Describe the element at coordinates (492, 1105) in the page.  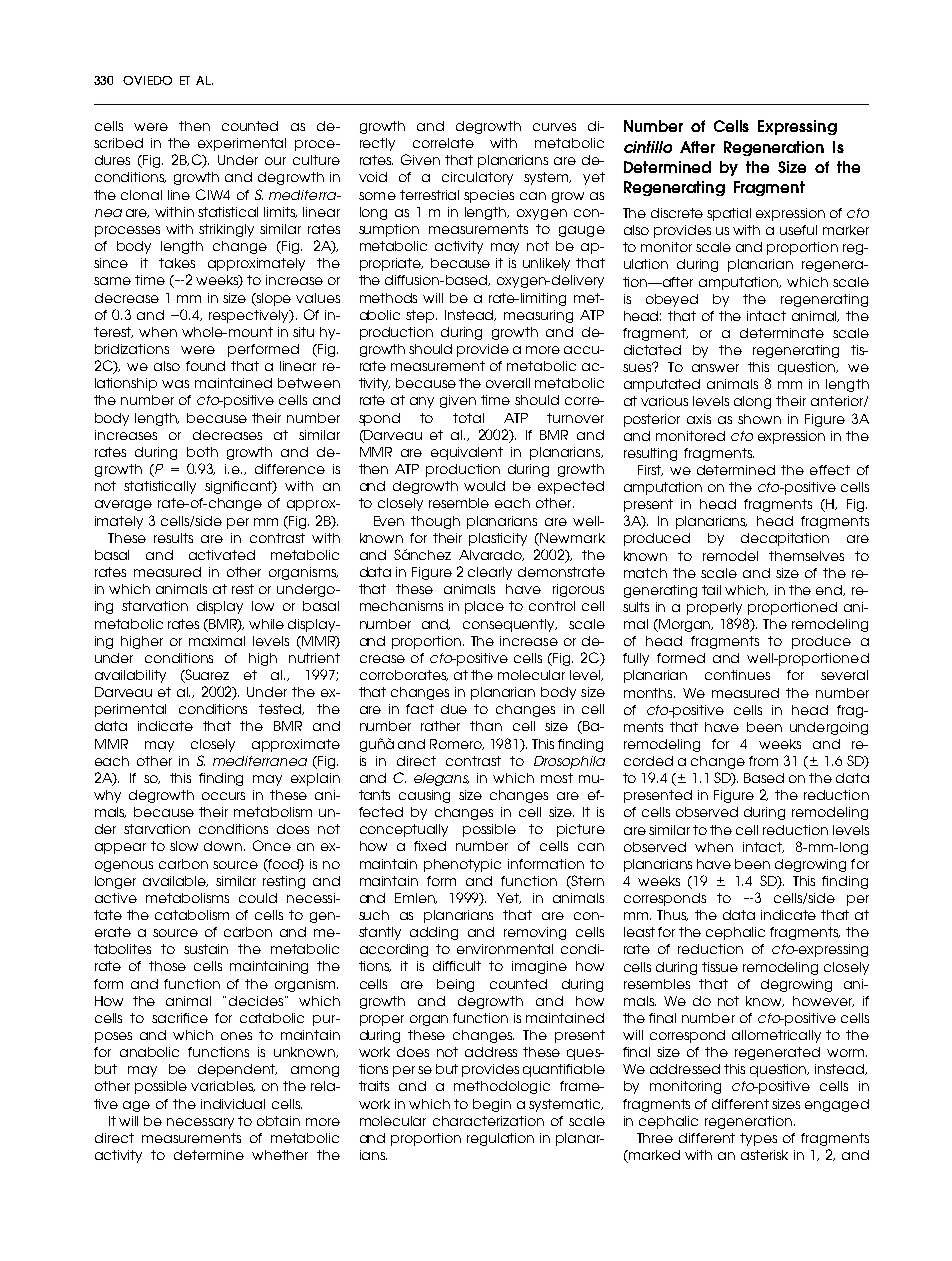
I see `begin` at that location.
